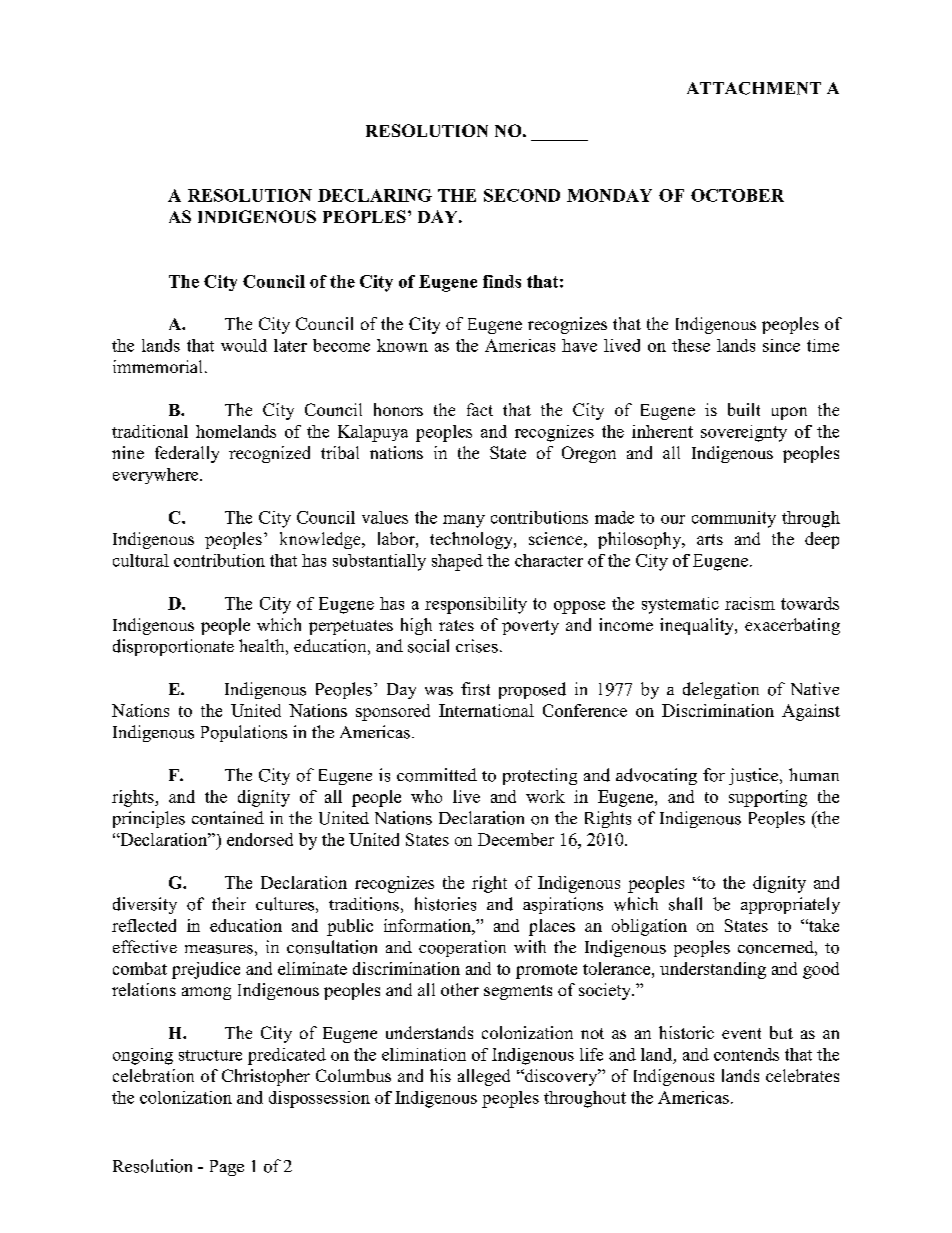  What do you see at coordinates (375, 195) in the page?
I see `DECLARING` at bounding box center [375, 195].
